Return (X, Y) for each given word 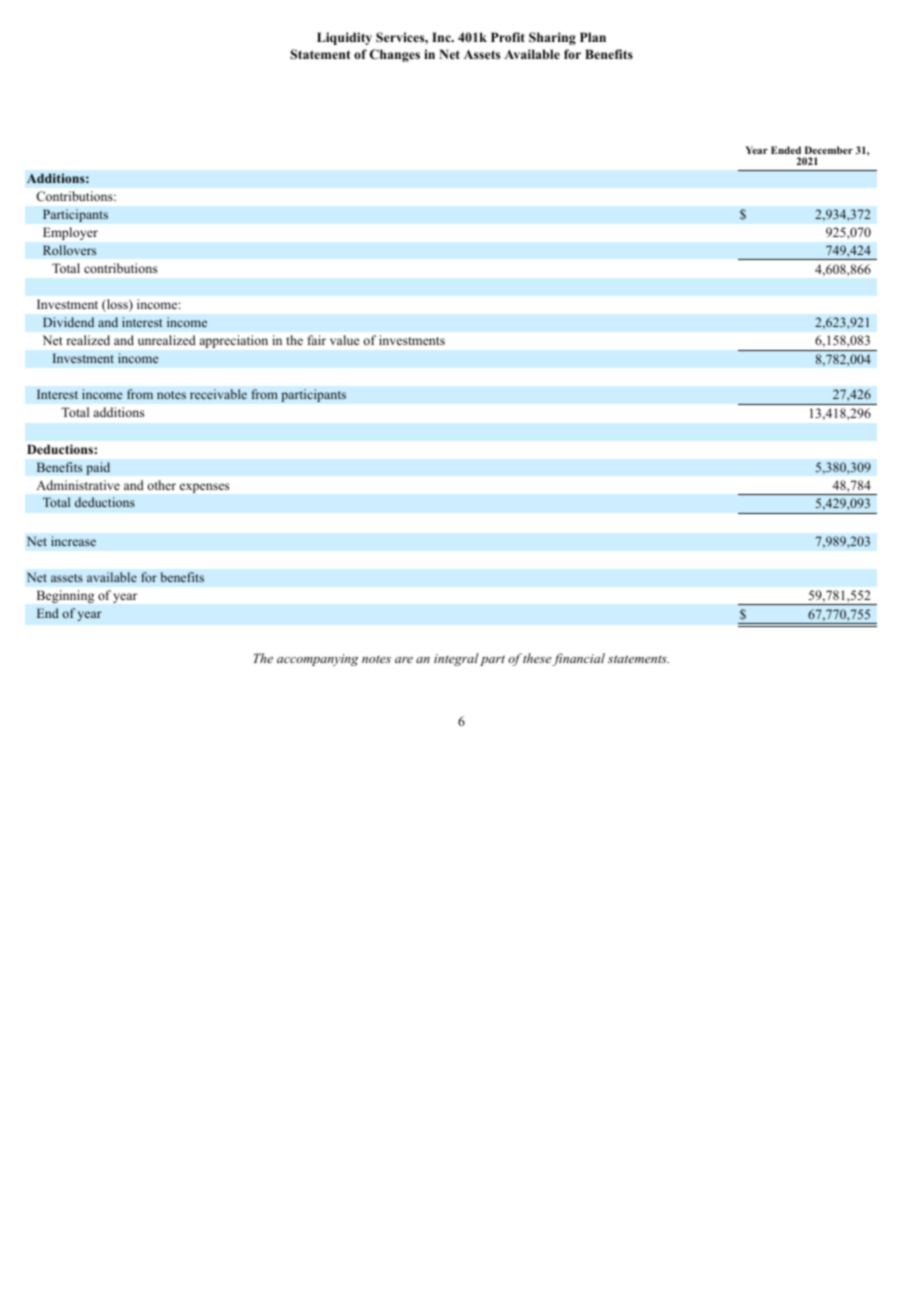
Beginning (65, 596)
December (829, 150)
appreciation (234, 341)
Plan (593, 37)
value (345, 340)
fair (317, 340)
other (161, 485)
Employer (70, 233)
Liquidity (344, 38)
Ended (786, 150)
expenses (204, 488)
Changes (395, 55)
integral (456, 659)
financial (578, 659)
